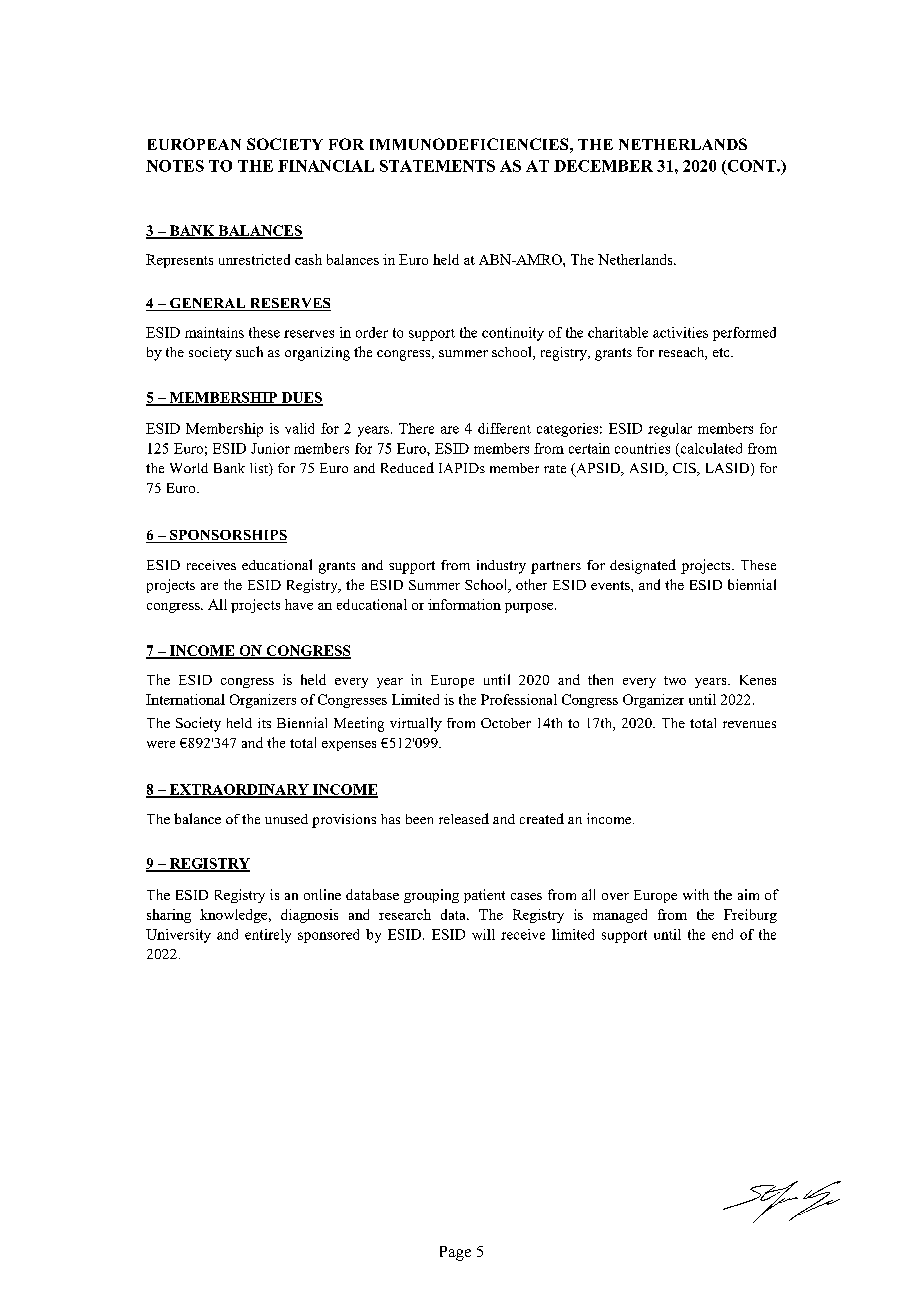 The height and width of the image is (1308, 924). What do you see at coordinates (722, 934) in the image?
I see `end` at bounding box center [722, 934].
